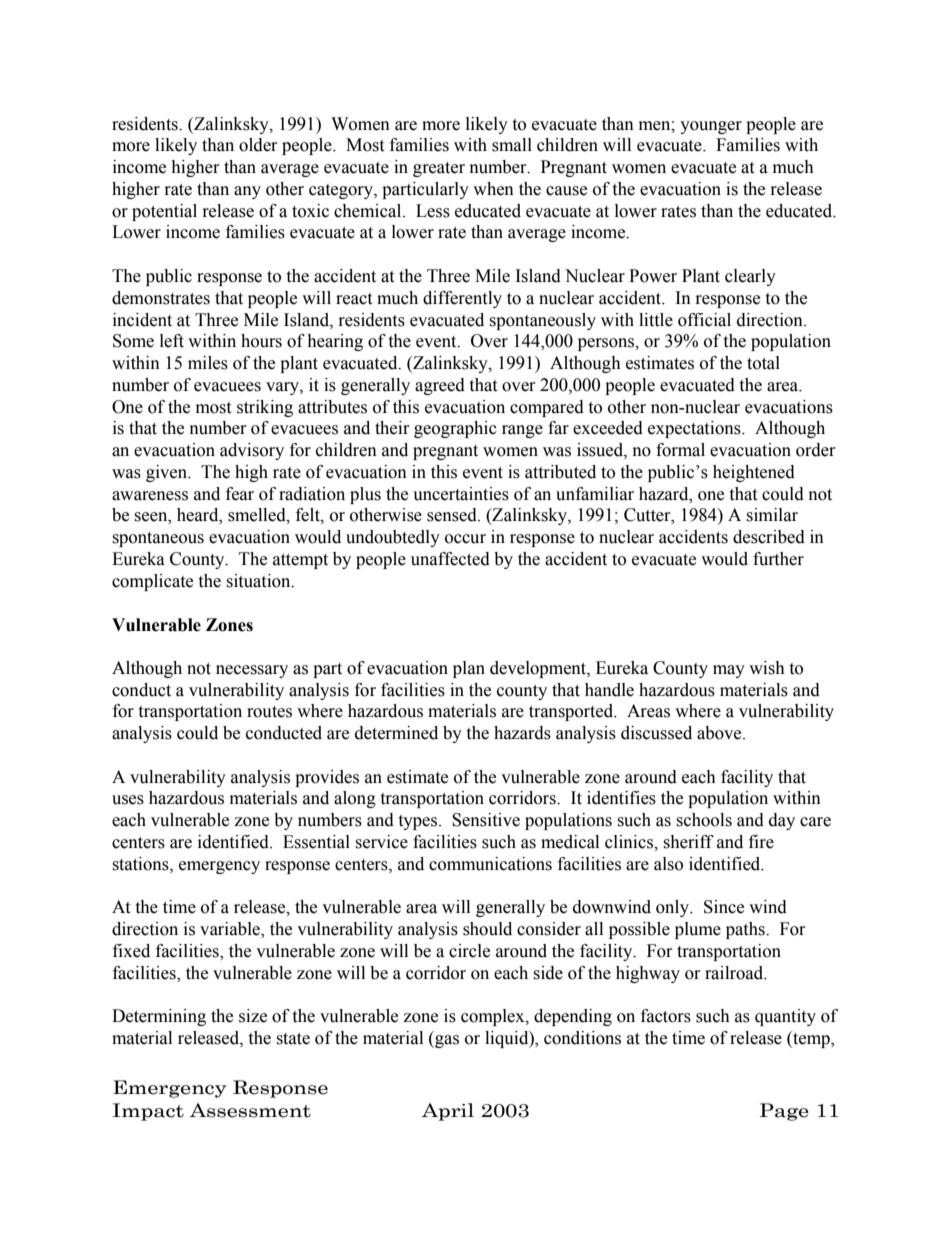 This screenshot has height=1233, width=952. What do you see at coordinates (729, 671) in the screenshot?
I see `may` at bounding box center [729, 671].
